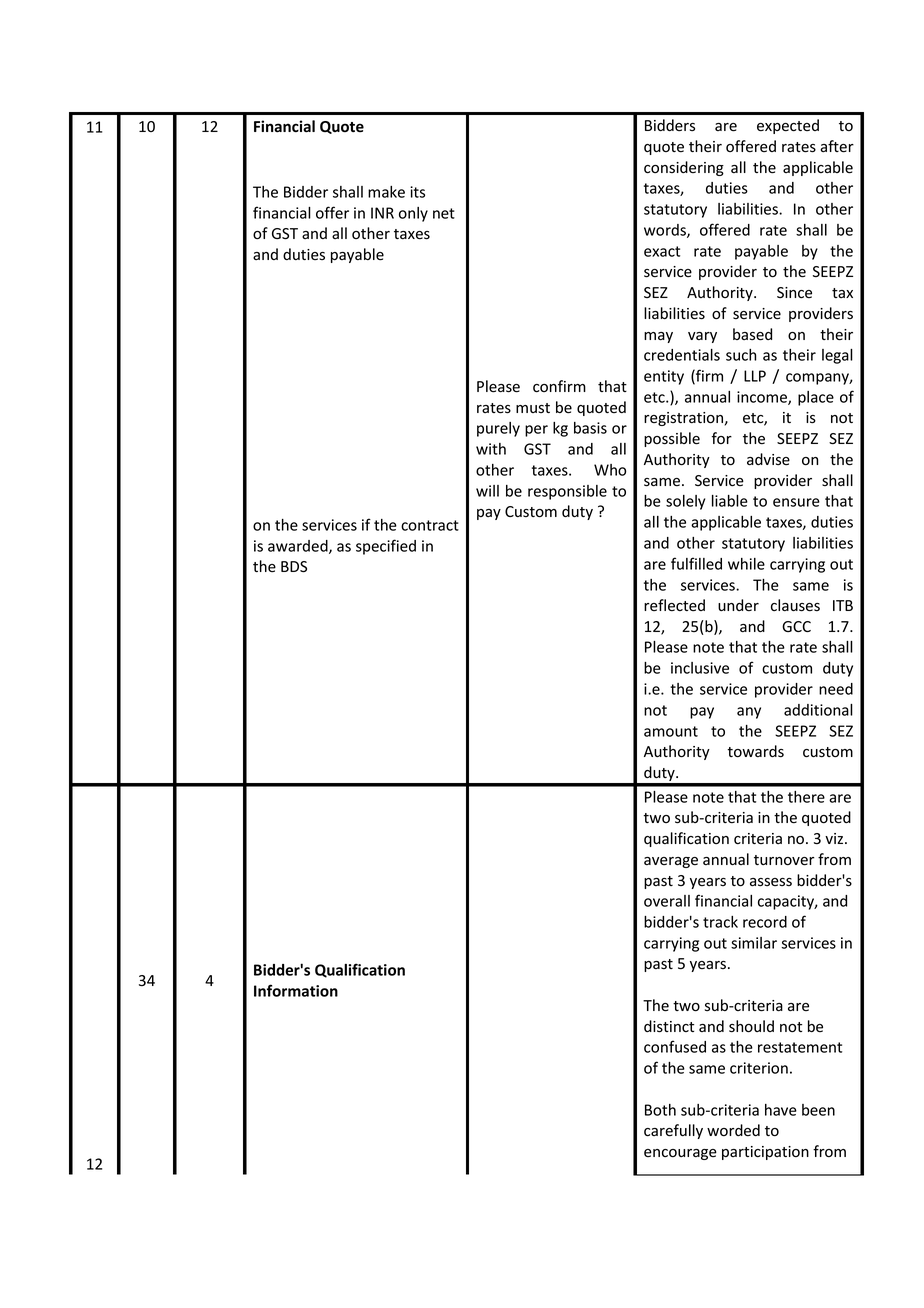  Describe the element at coordinates (796, 626) in the image. I see `GCC` at that location.
